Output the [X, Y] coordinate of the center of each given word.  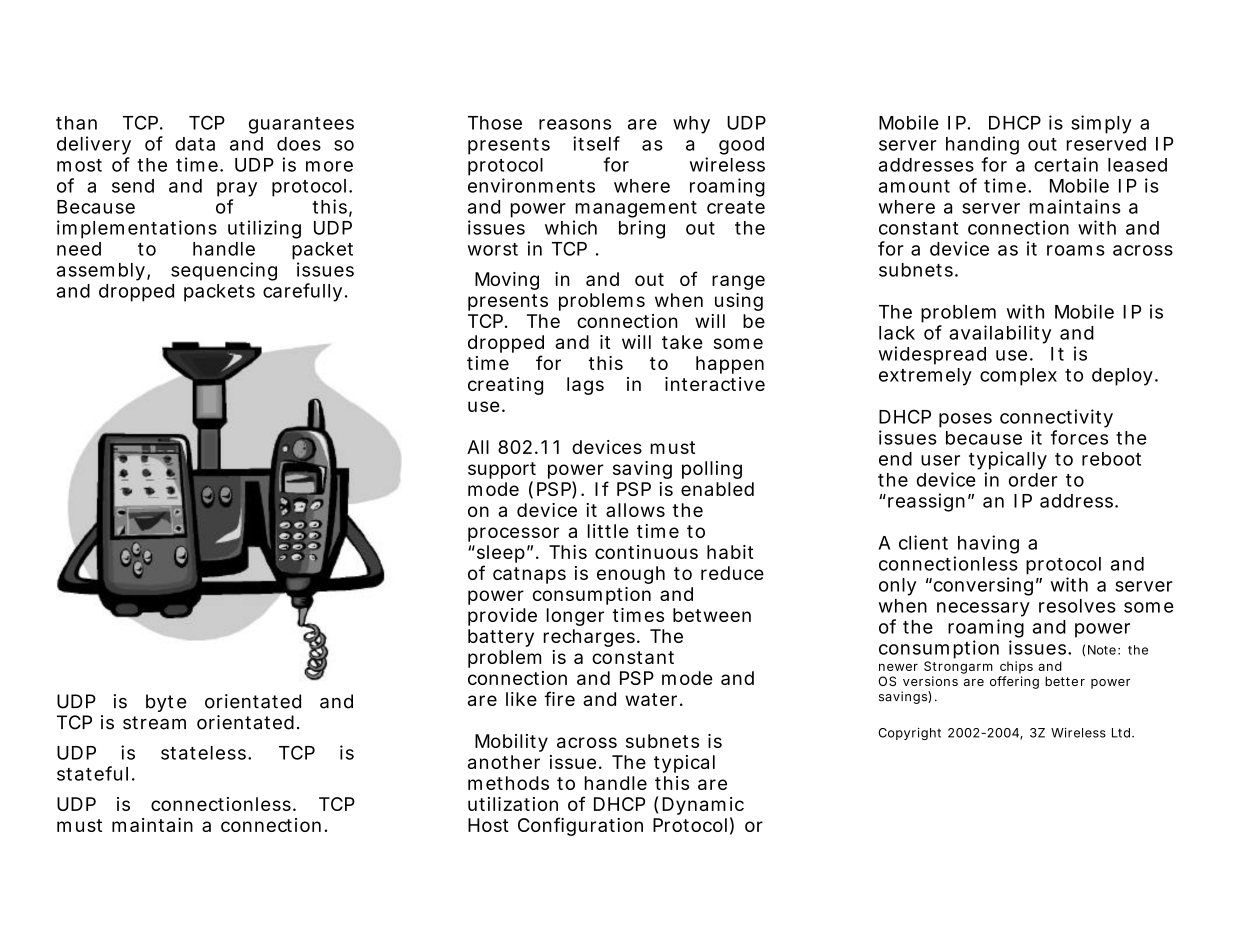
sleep [499, 554]
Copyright [909, 734]
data [195, 144]
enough [631, 575]
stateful [92, 773]
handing [982, 145]
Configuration [580, 826]
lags [585, 386]
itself [596, 143]
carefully [302, 292]
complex [1018, 377]
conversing [982, 586]
